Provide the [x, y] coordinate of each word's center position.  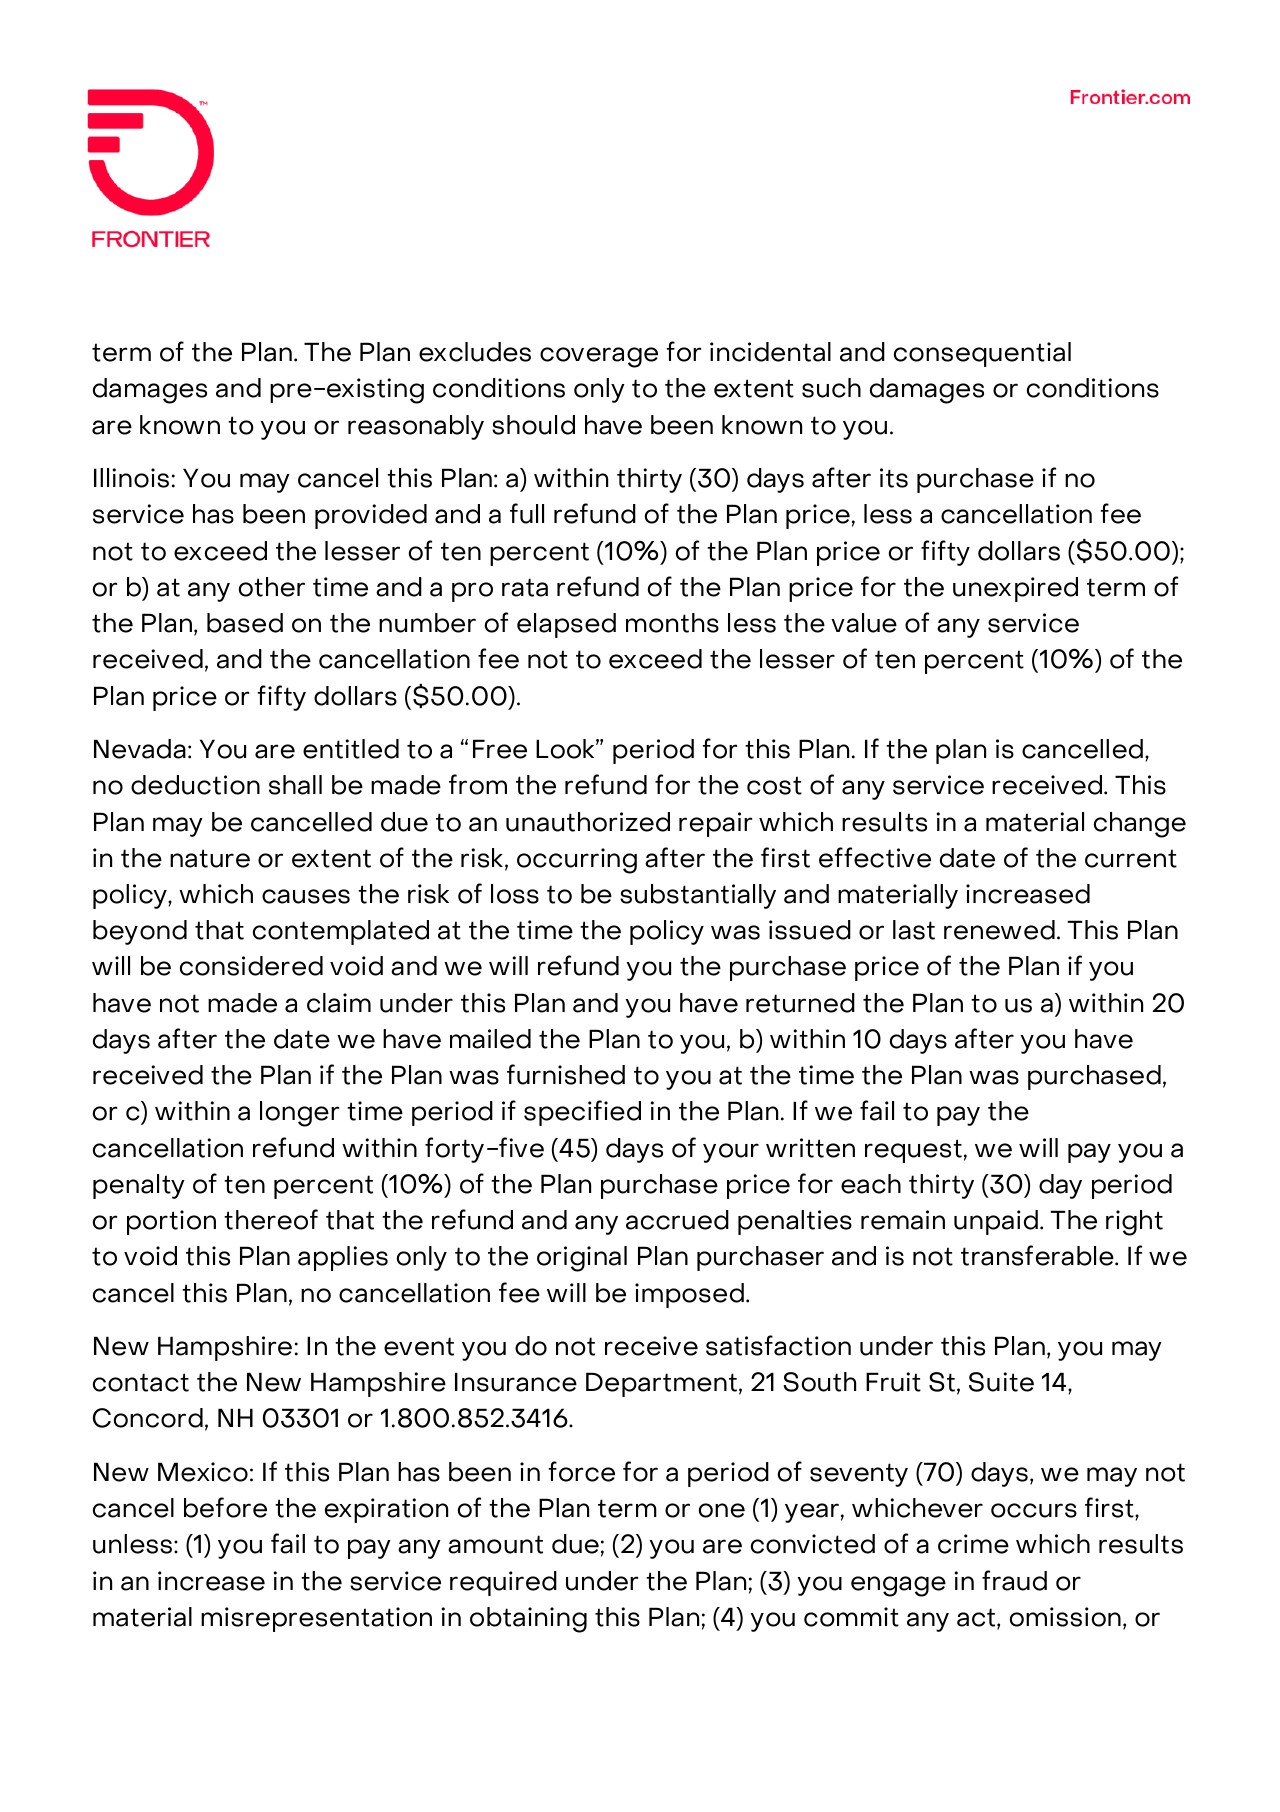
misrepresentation [316, 1619]
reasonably [416, 427]
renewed [999, 930]
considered [251, 966]
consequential [982, 354]
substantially [698, 896]
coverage [599, 357]
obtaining [528, 1620]
